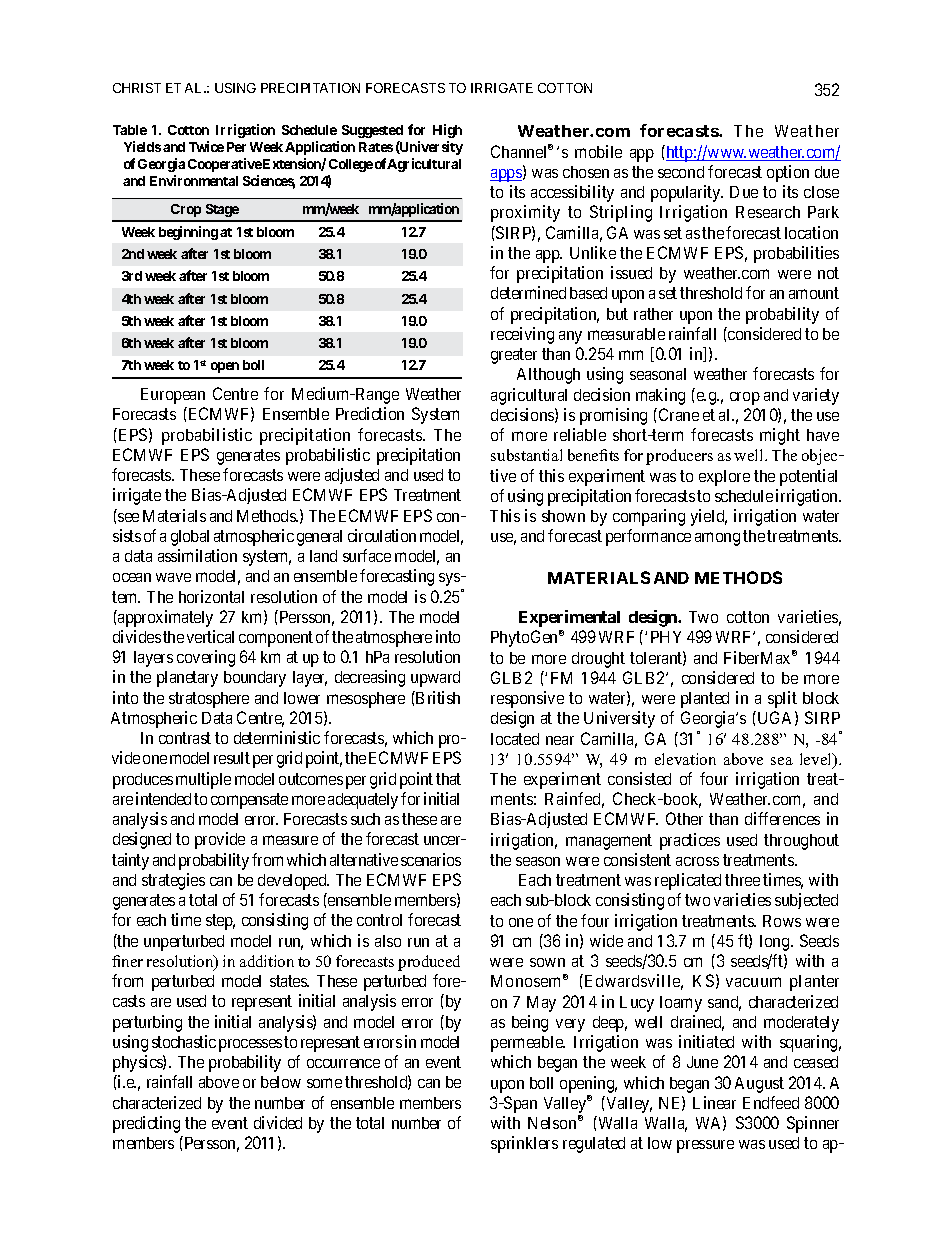 Image resolution: width=952 pixels, height=1233 pixels. I want to click on multiple, so click(203, 780).
